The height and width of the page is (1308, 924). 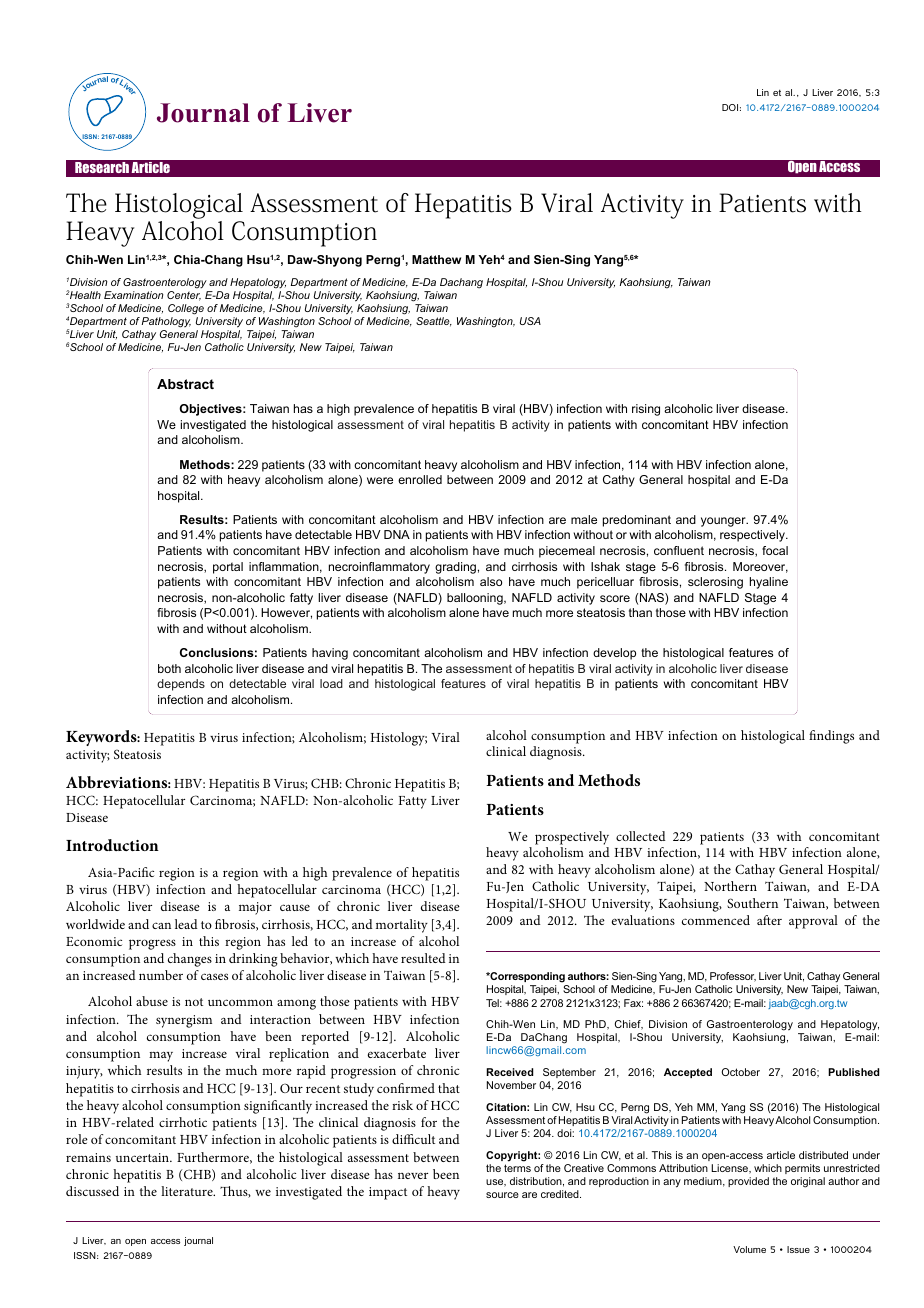 I want to click on USA, so click(x=530, y=321).
